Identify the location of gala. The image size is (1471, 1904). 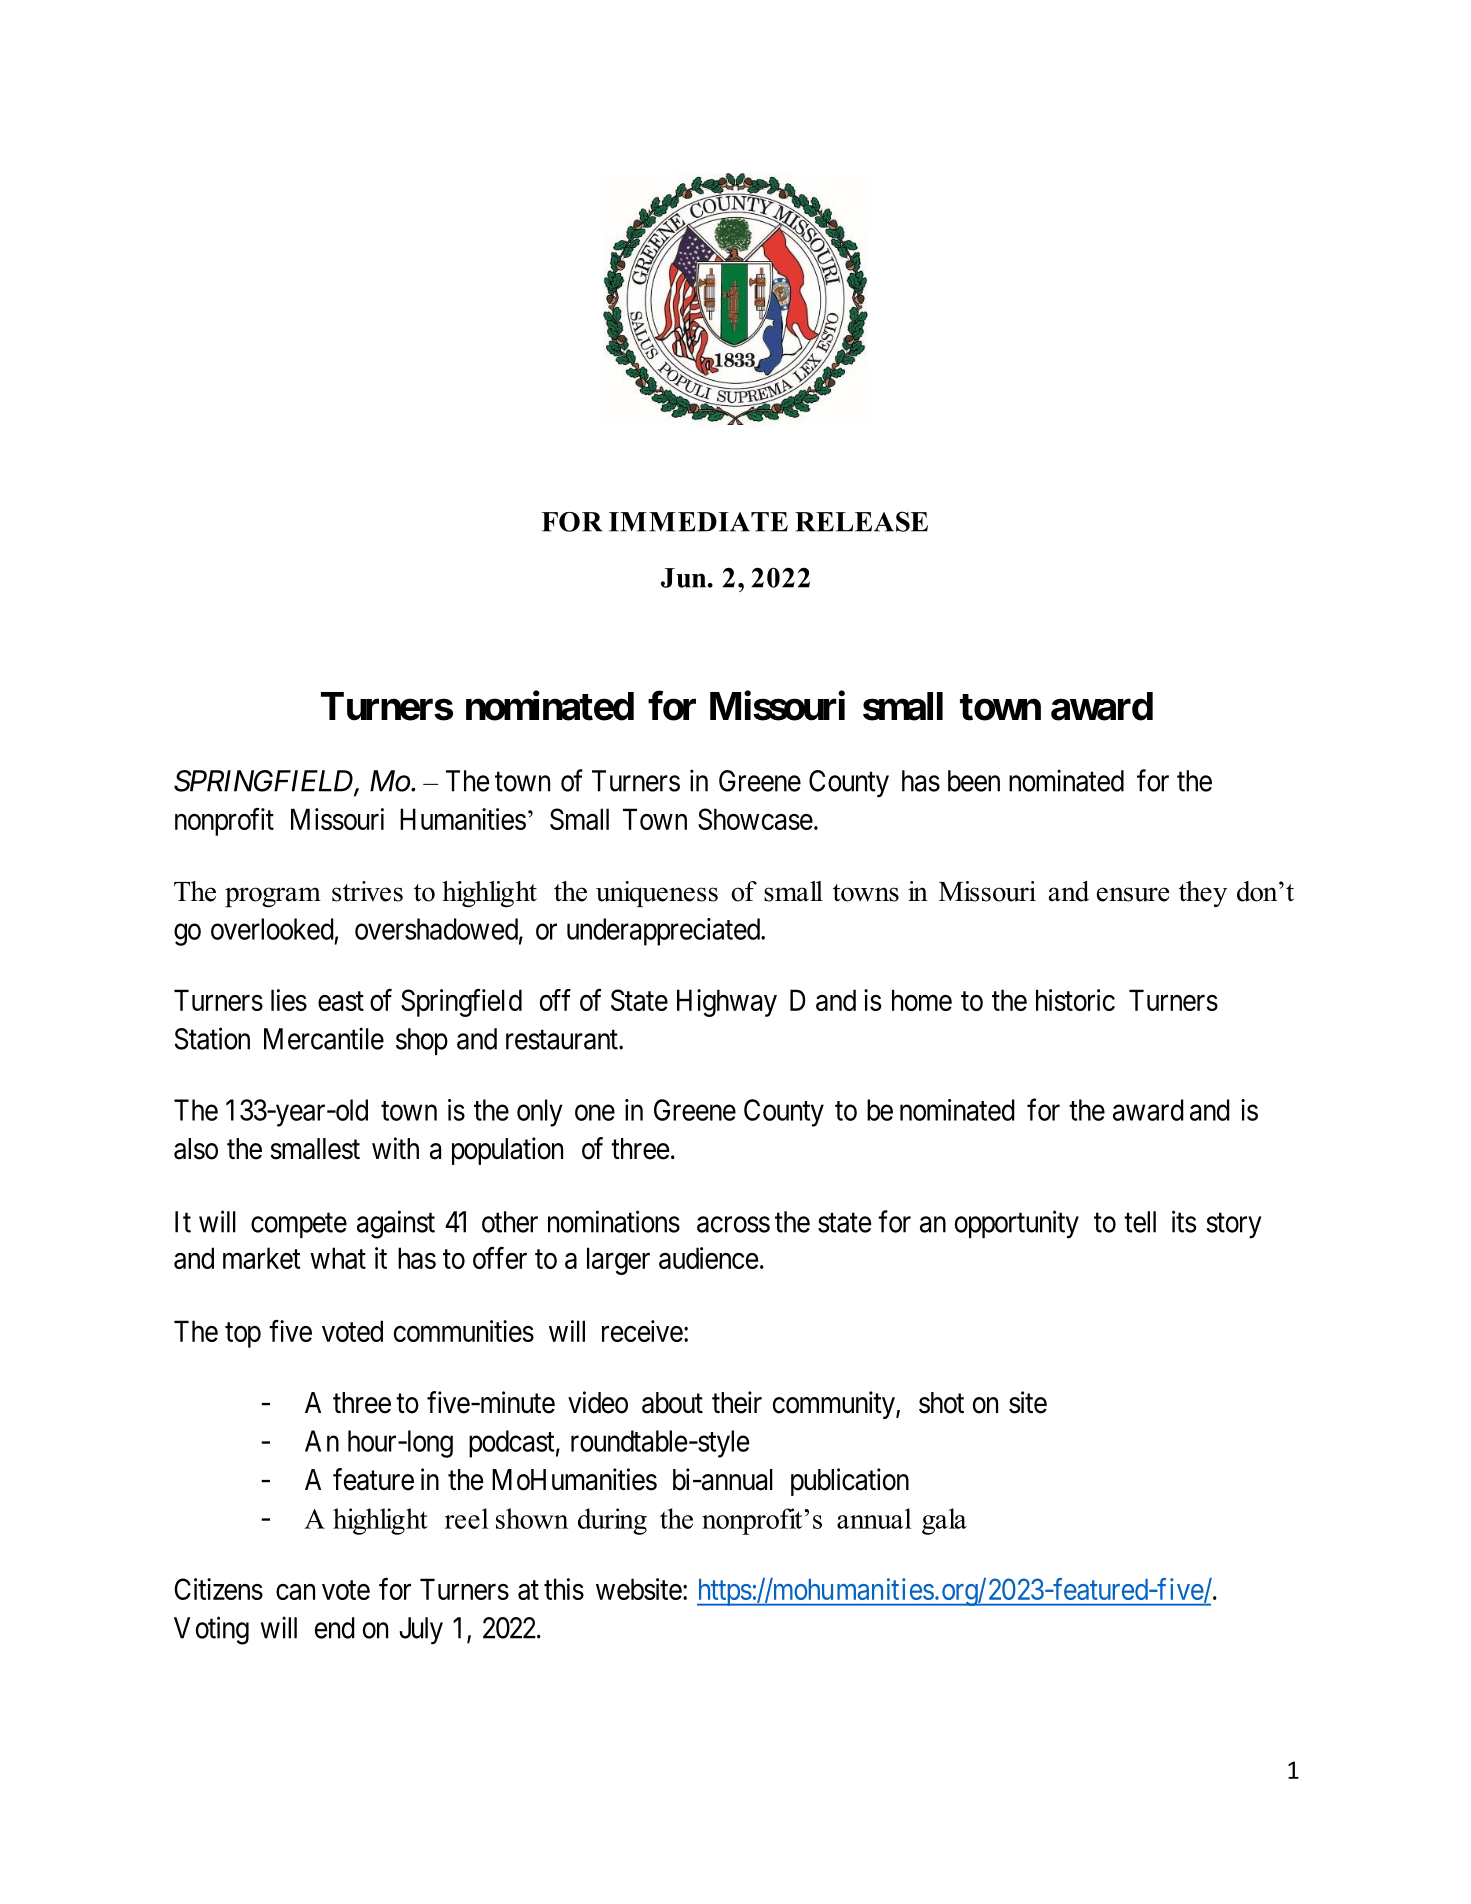
(944, 1521).
